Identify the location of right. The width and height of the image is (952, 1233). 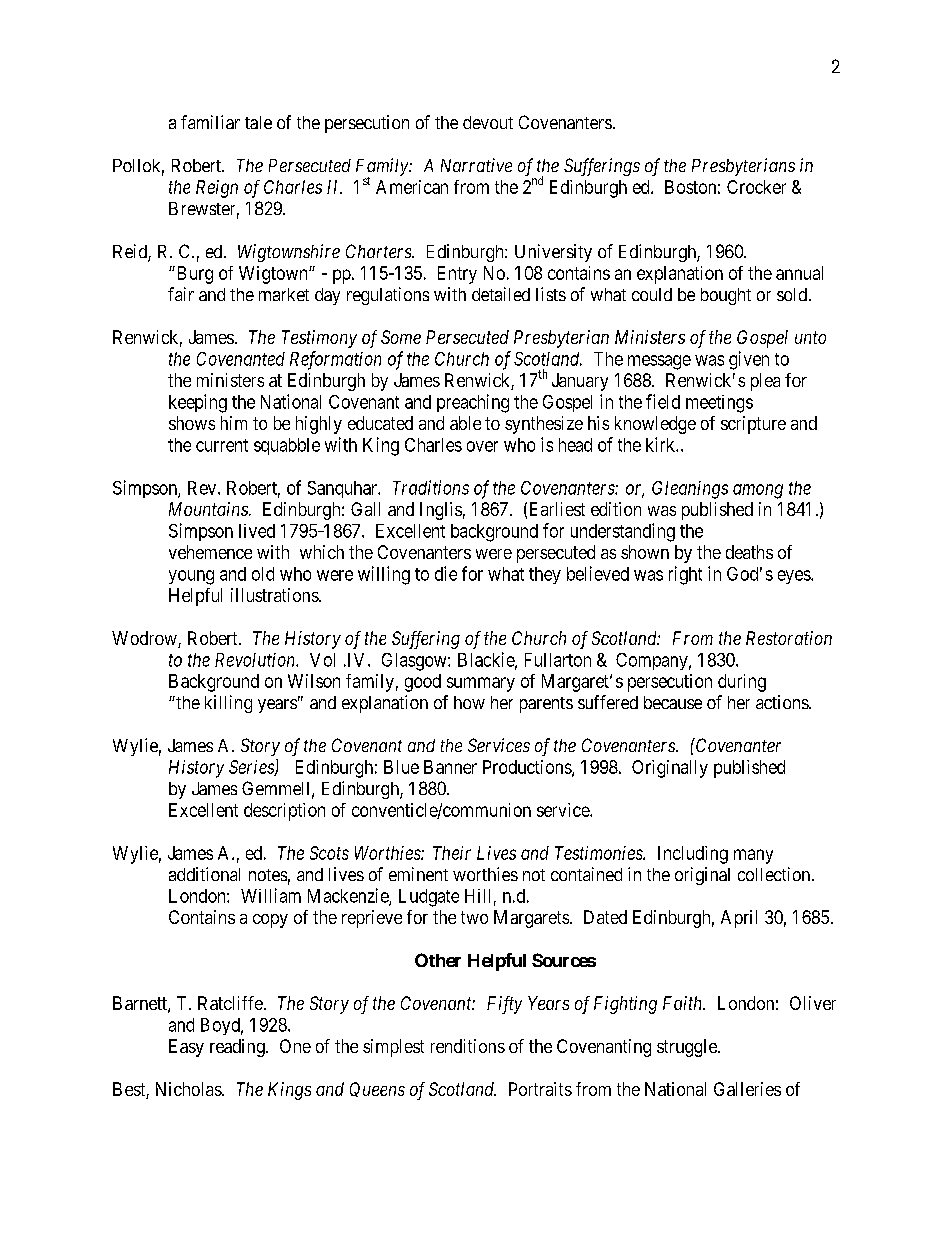
(685, 575).
